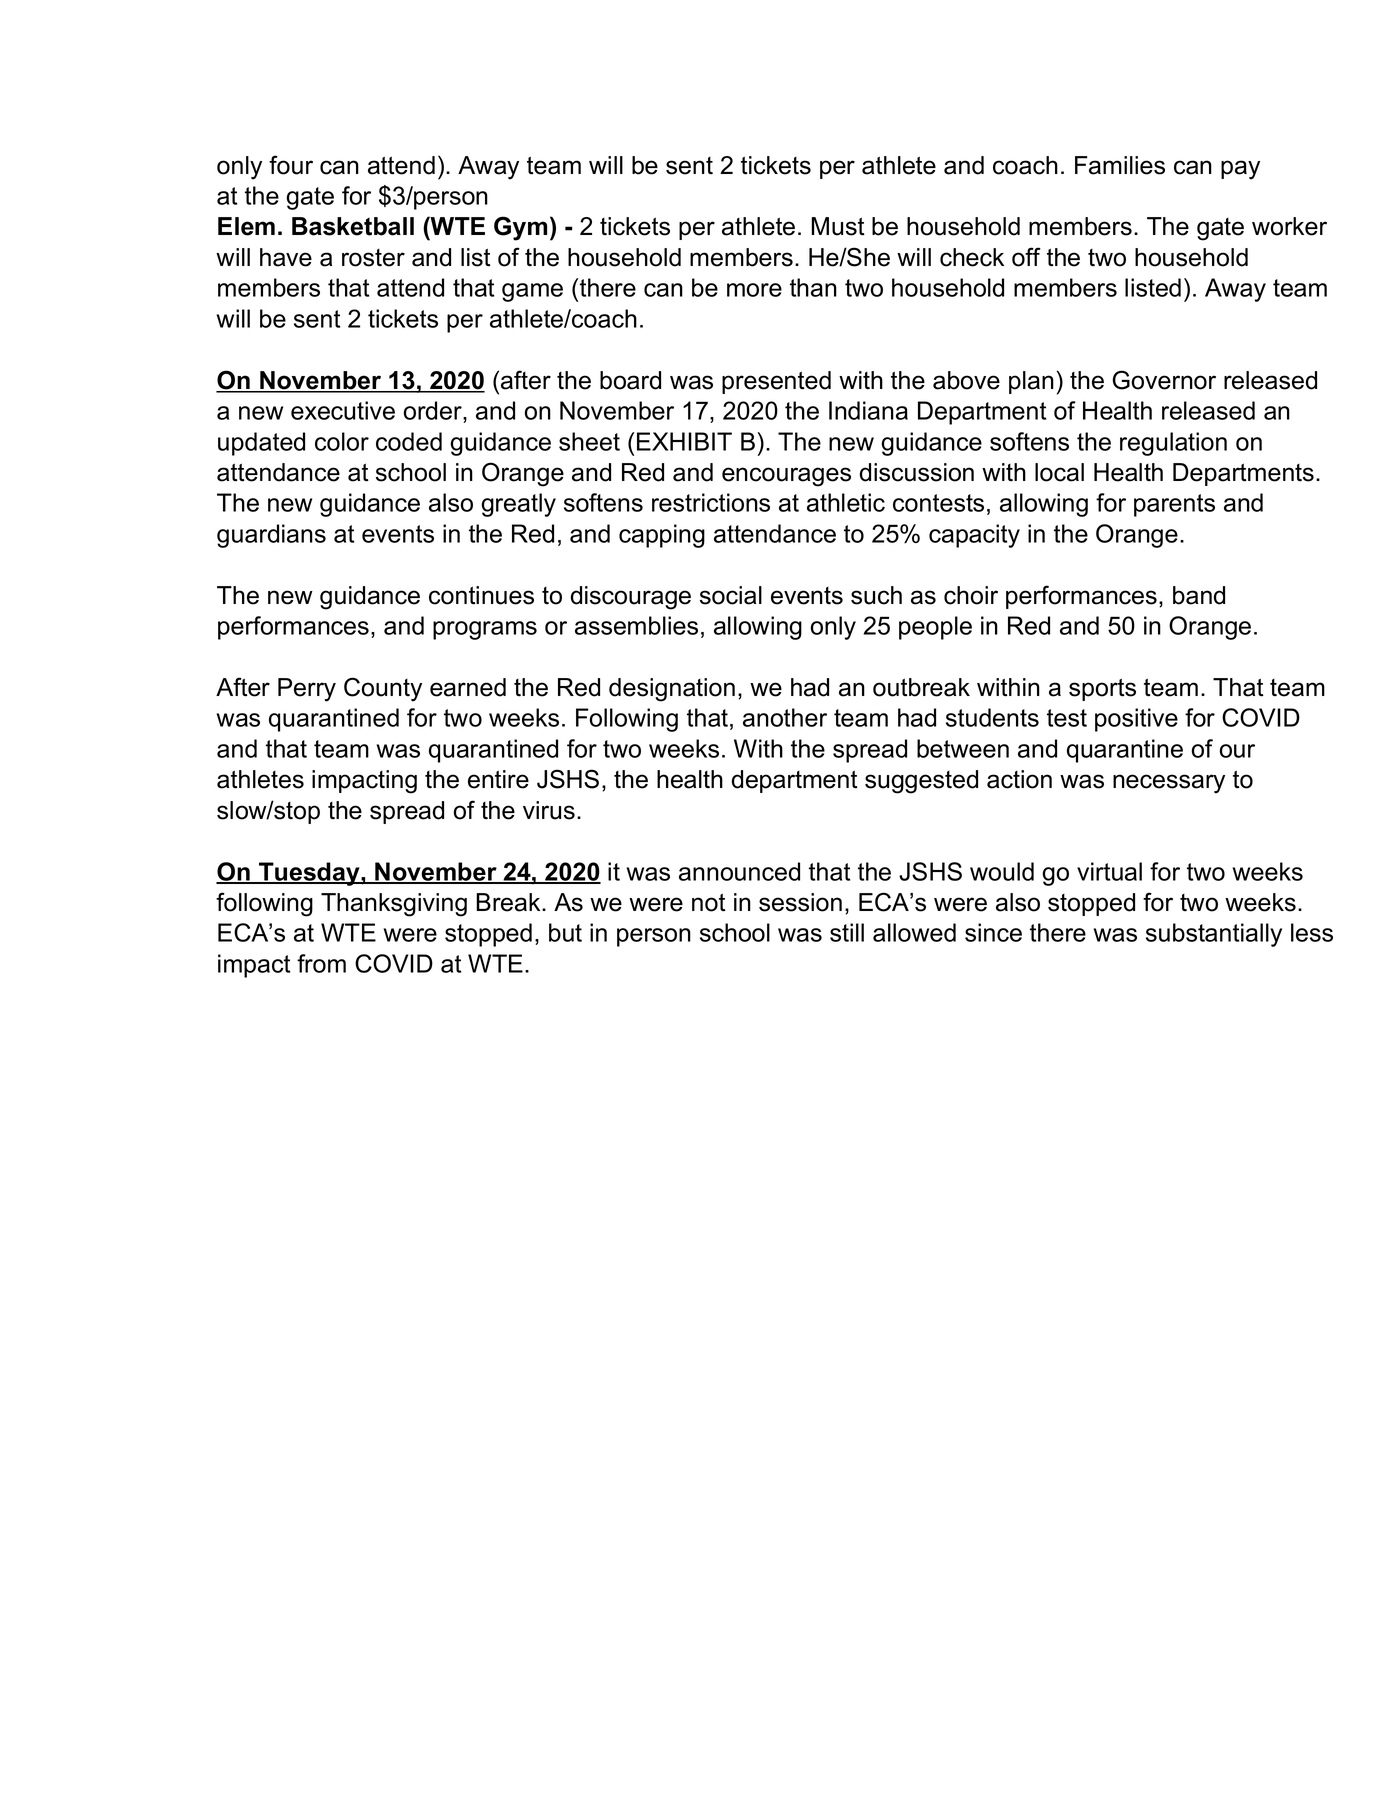 The image size is (1392, 1802). I want to click on Must, so click(838, 226).
